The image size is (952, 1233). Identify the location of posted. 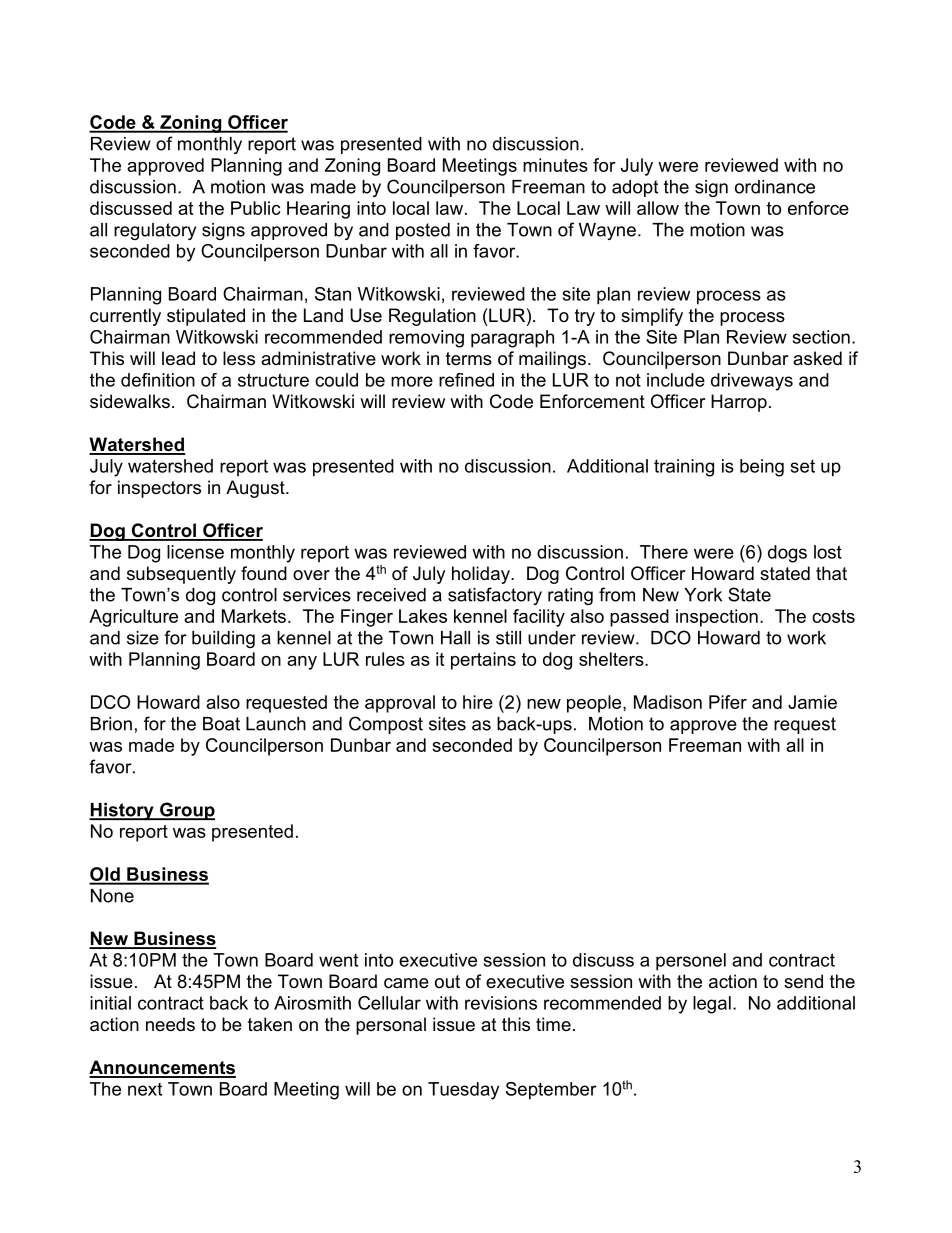
(423, 231).
